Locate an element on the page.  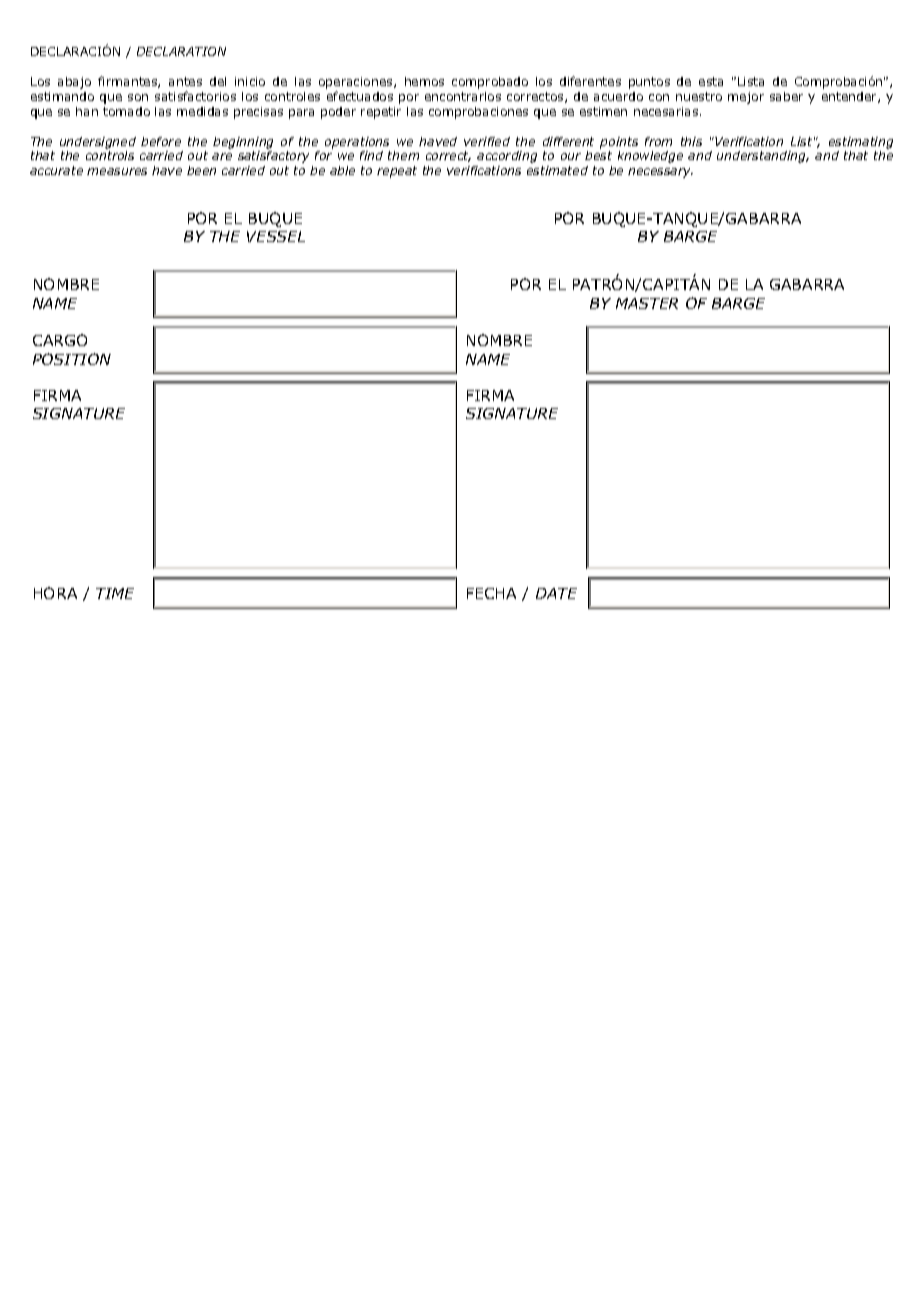
POSITION is located at coordinates (72, 359).
